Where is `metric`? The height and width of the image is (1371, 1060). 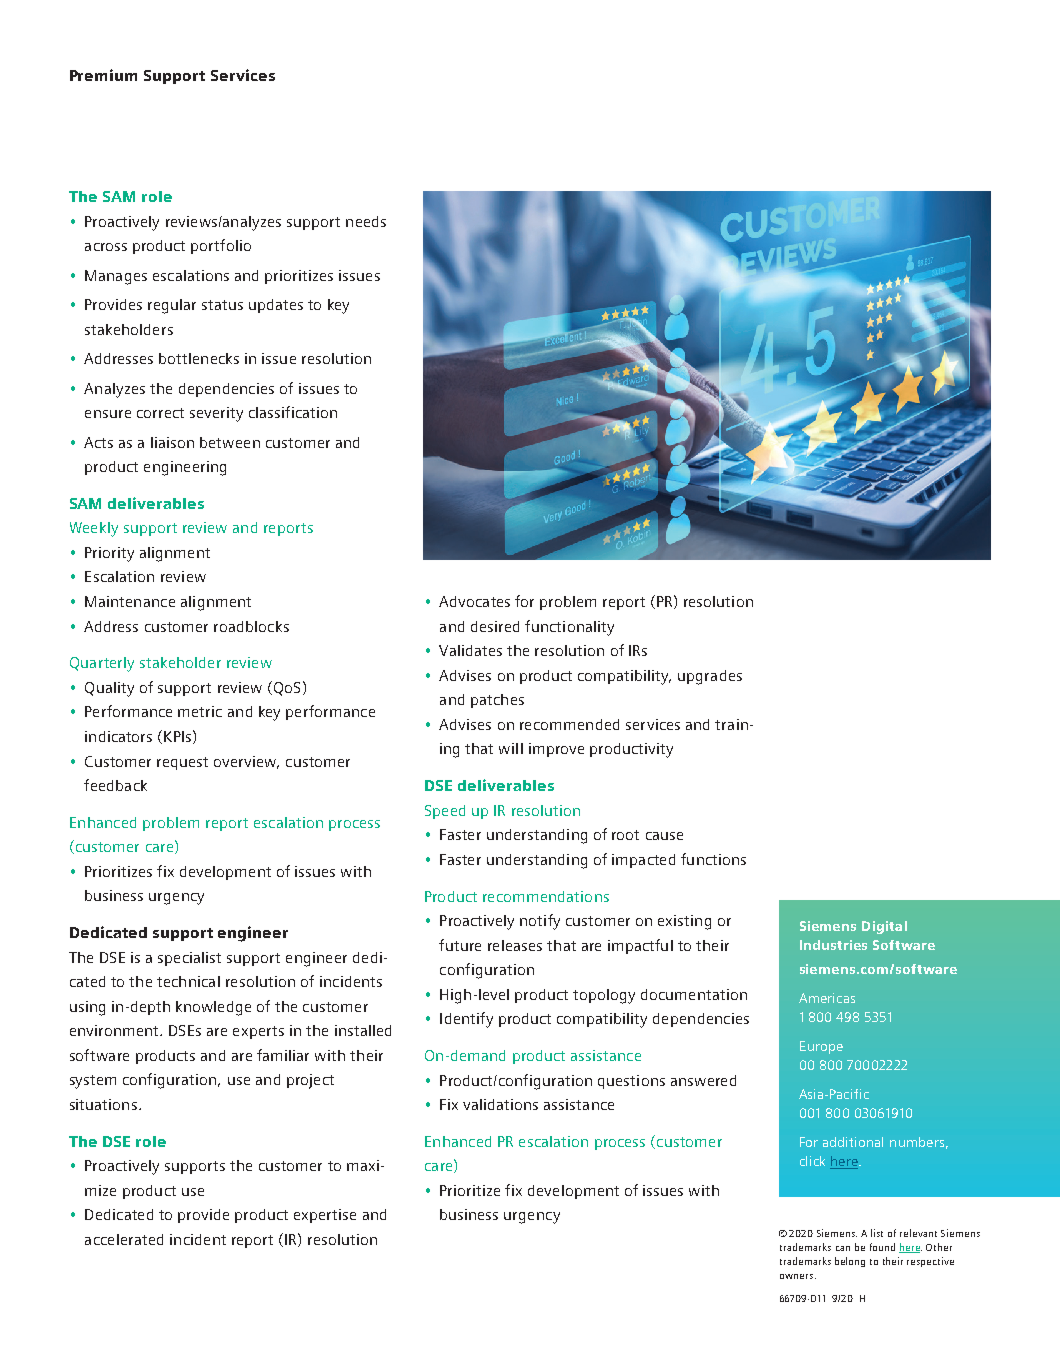 metric is located at coordinates (200, 711).
